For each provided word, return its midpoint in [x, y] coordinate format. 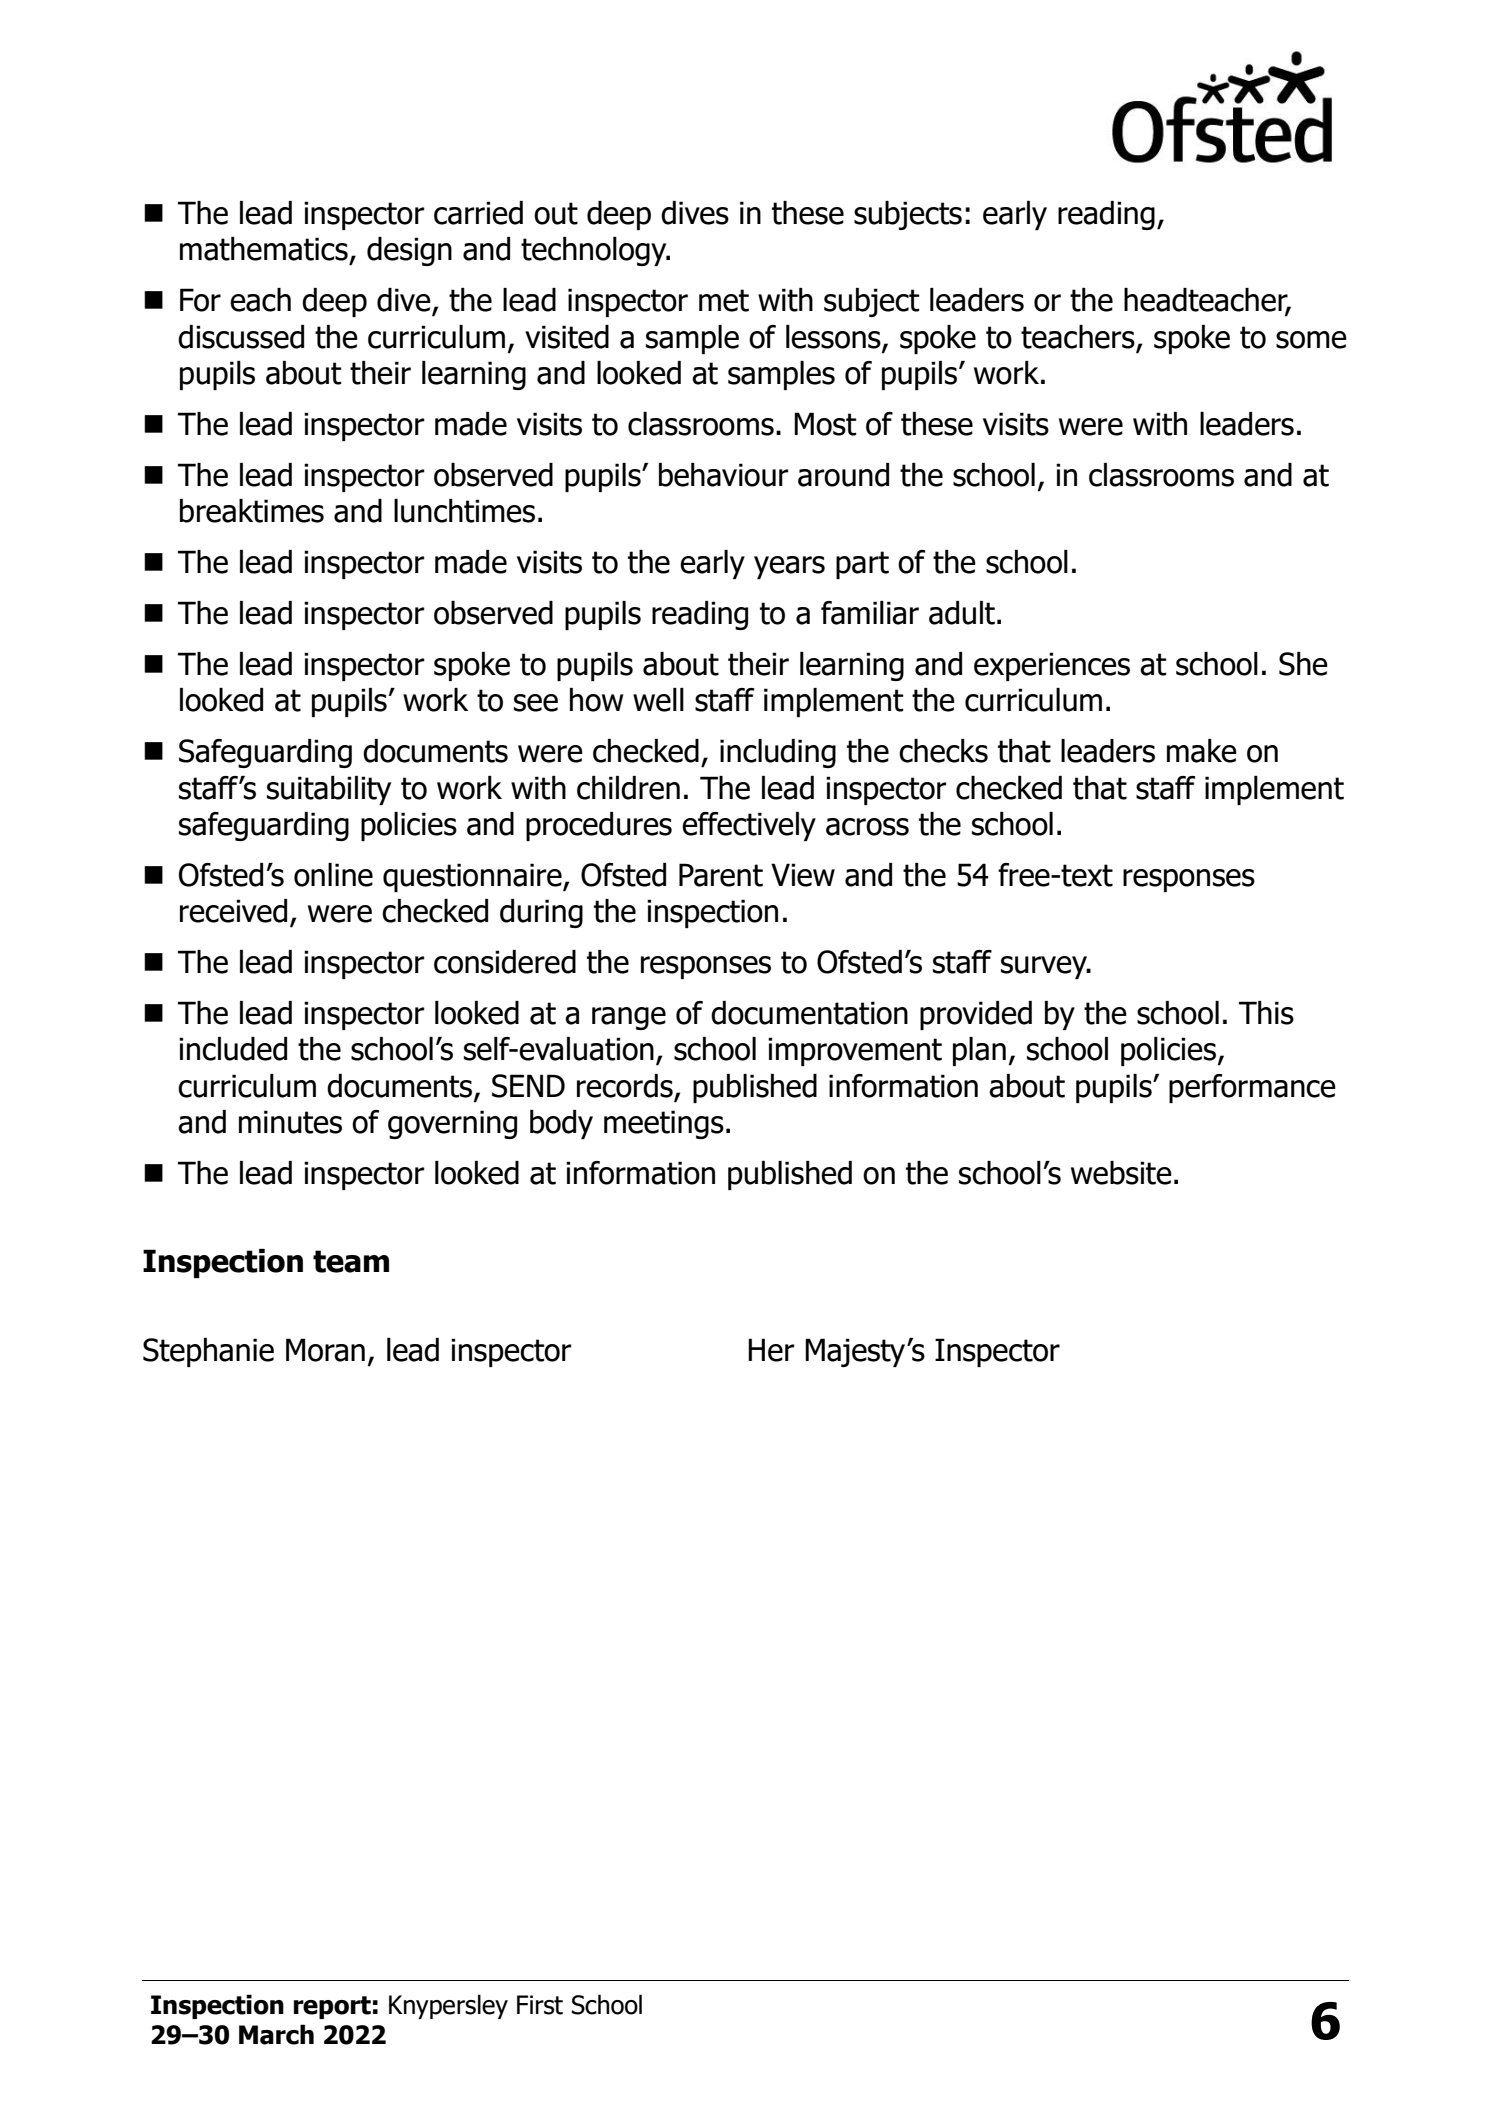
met [724, 300]
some [1311, 340]
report [332, 2007]
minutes [290, 1122]
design [409, 251]
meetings [664, 1124]
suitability [329, 790]
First [540, 2005]
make [1202, 751]
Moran [325, 1350]
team [351, 1261]
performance [1252, 1088]
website [1121, 1173]
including [778, 753]
